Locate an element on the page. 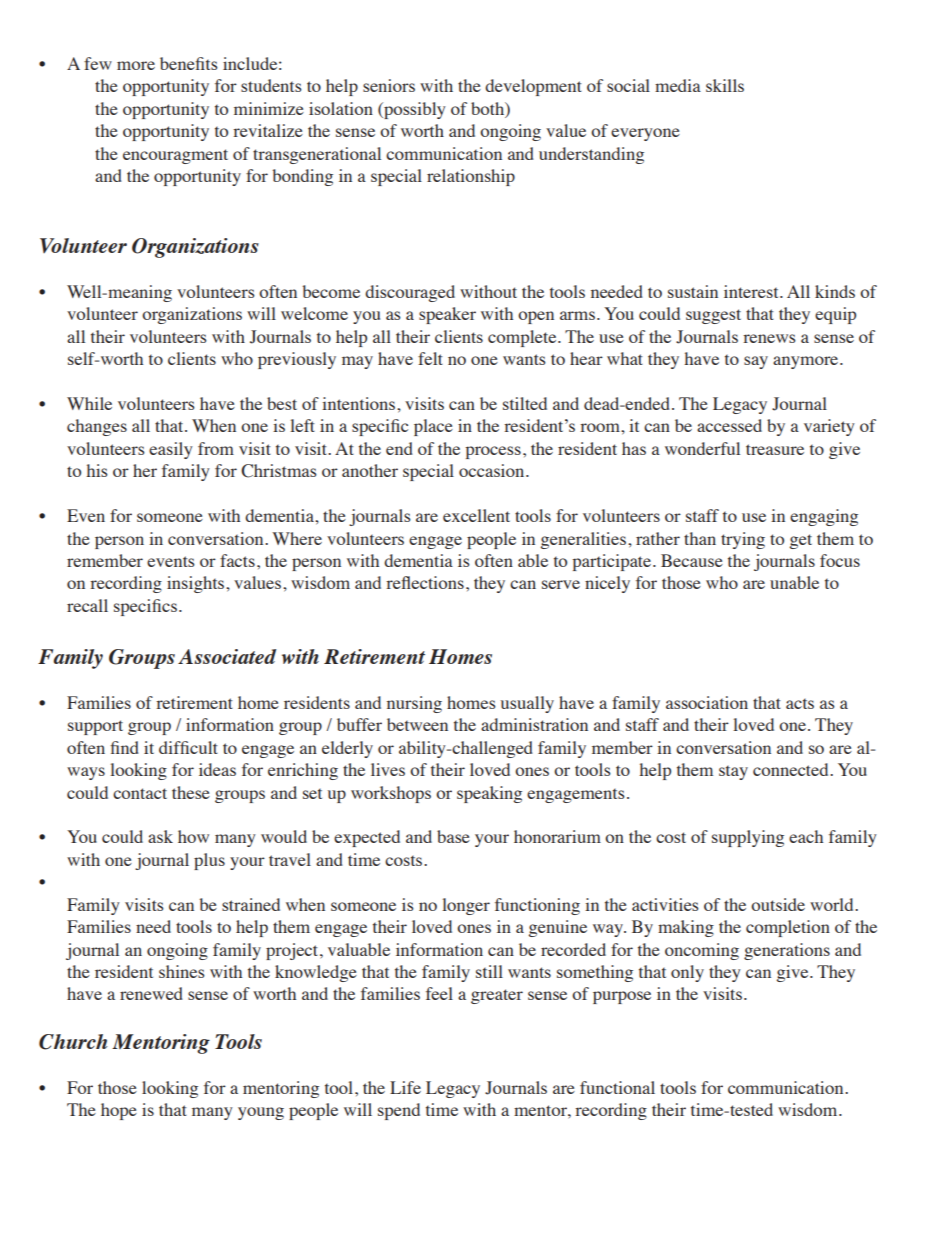 The image size is (952, 1233). skills is located at coordinates (725, 85).
